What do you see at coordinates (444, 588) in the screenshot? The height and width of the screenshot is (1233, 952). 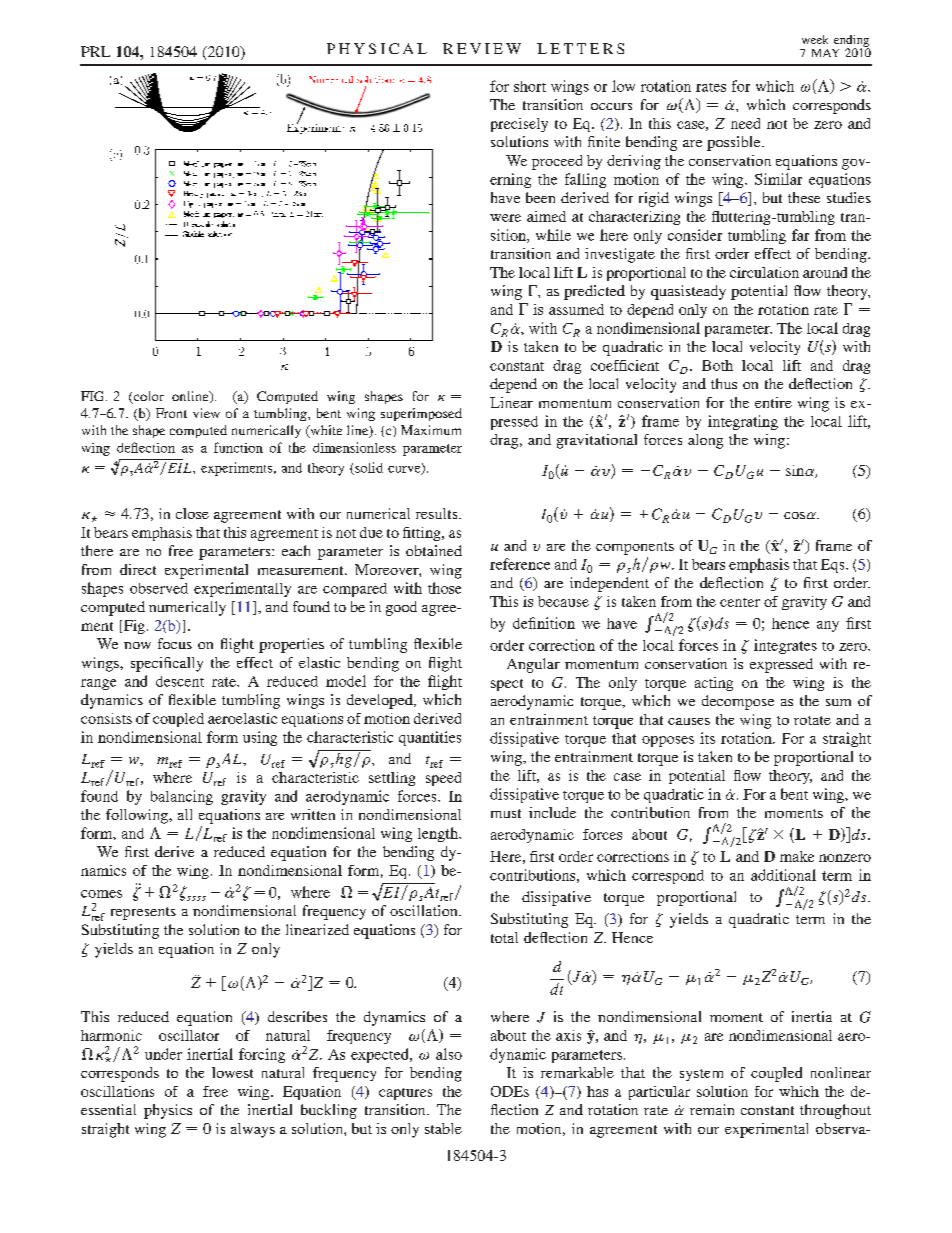 I see `those` at bounding box center [444, 588].
